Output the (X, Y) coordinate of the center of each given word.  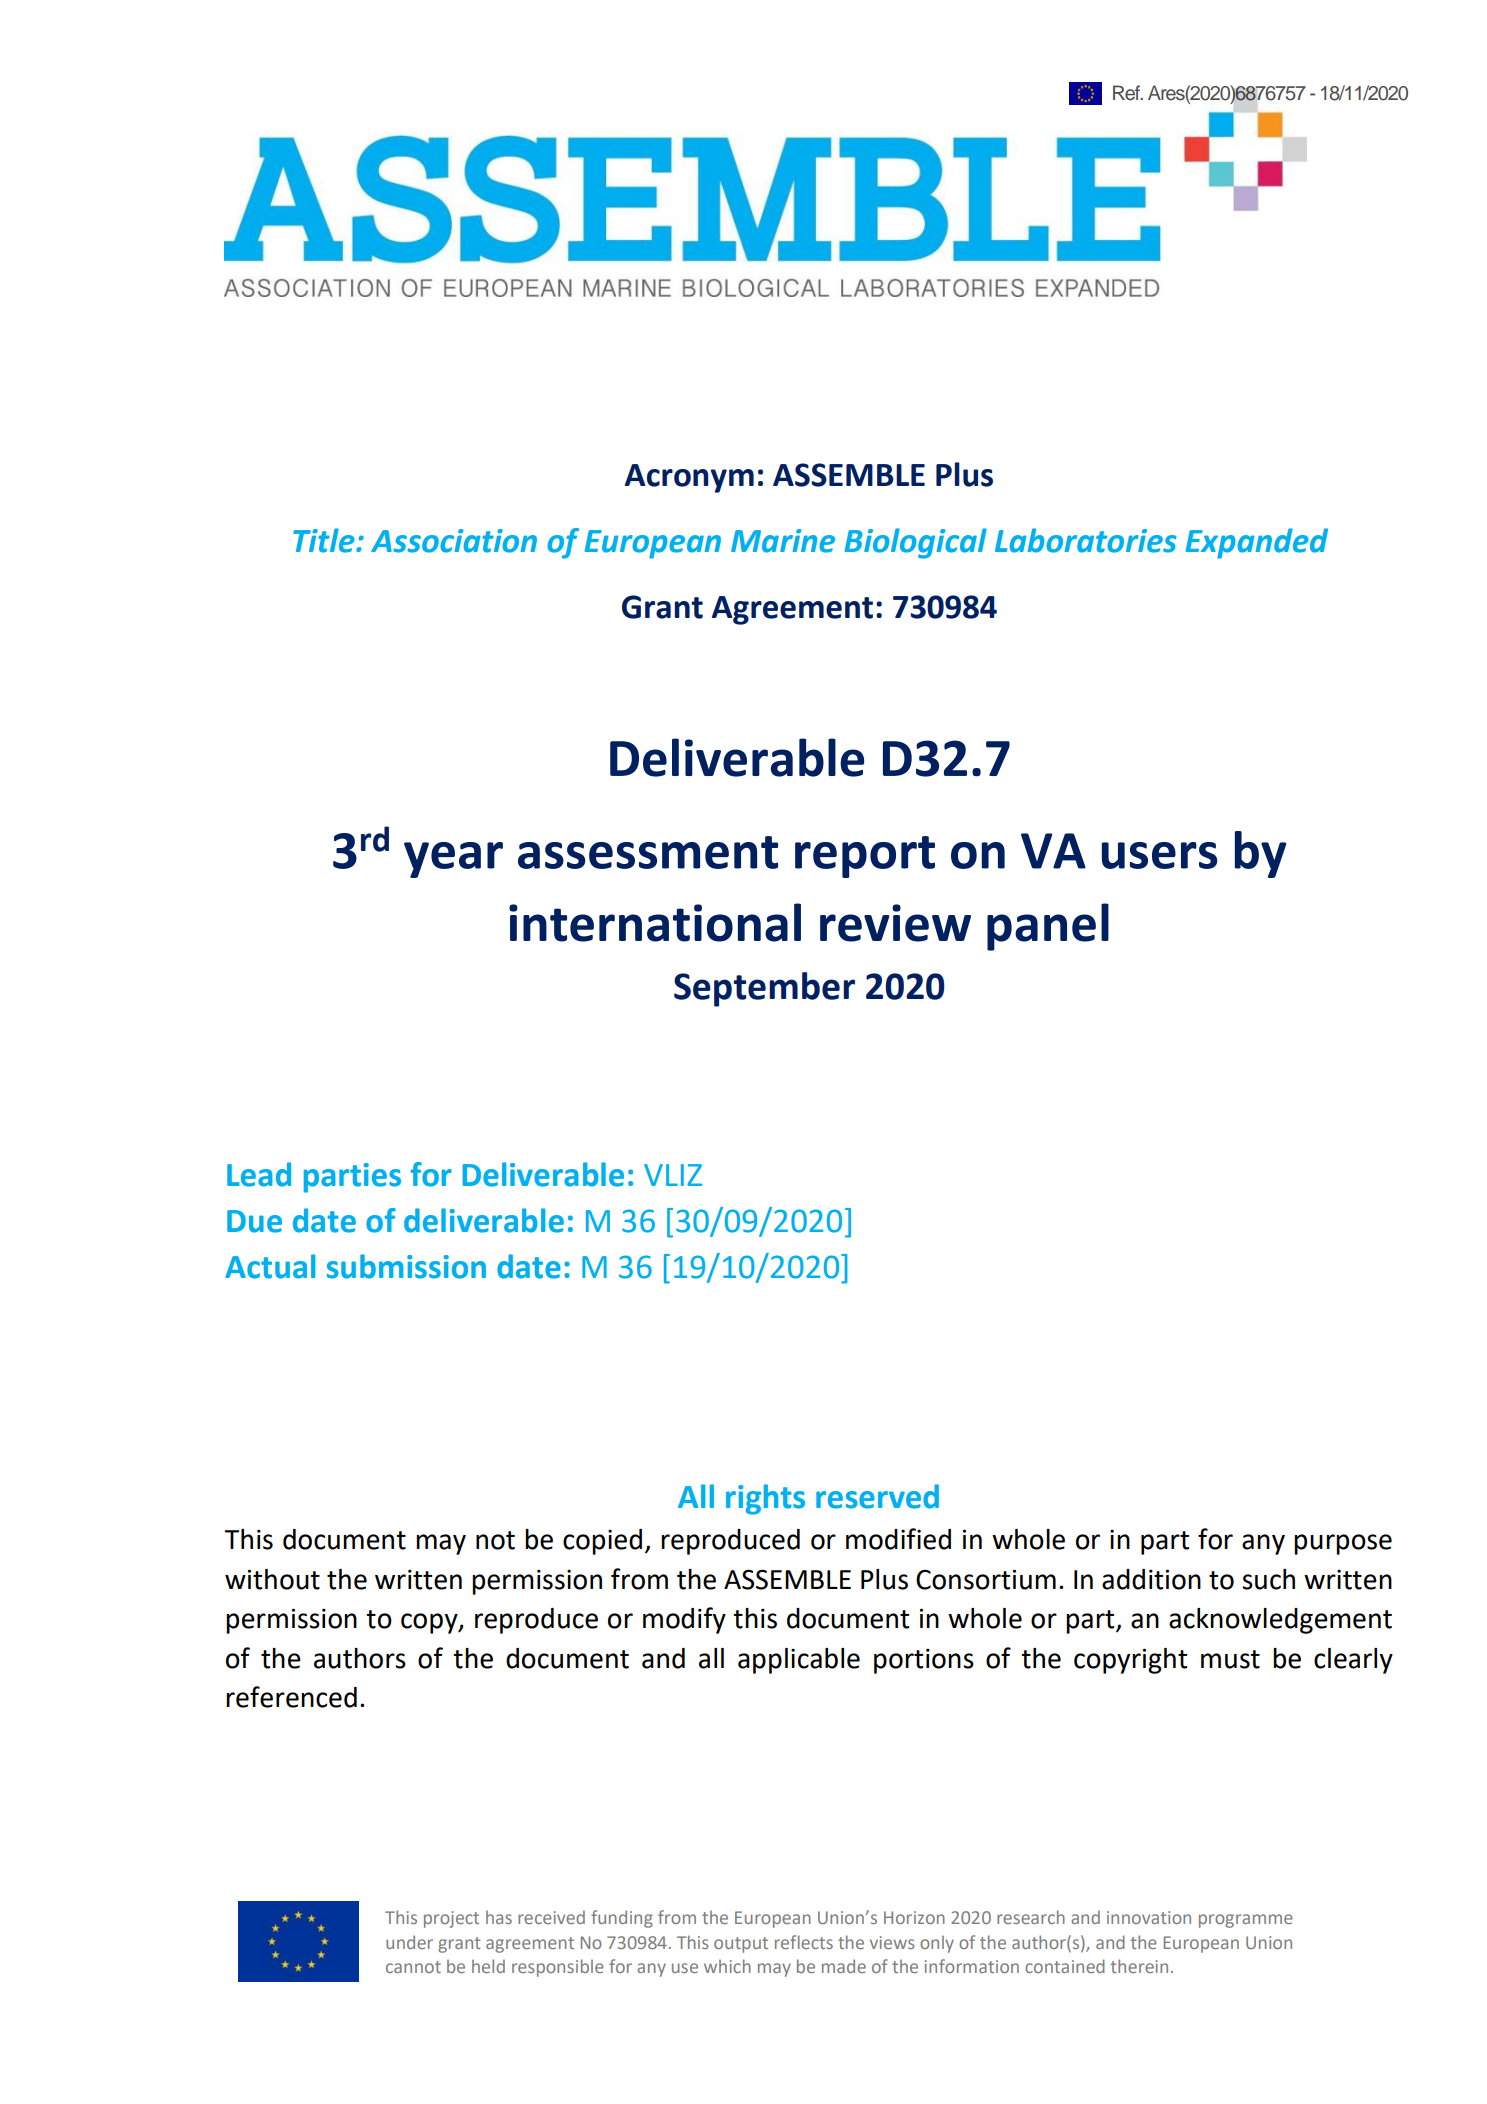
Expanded (1257, 543)
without (272, 1579)
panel (1048, 927)
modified (898, 1539)
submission (406, 1266)
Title (325, 540)
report (865, 857)
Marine (783, 541)
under (409, 1942)
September (764, 989)
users (1159, 855)
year (453, 860)
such (1268, 1579)
